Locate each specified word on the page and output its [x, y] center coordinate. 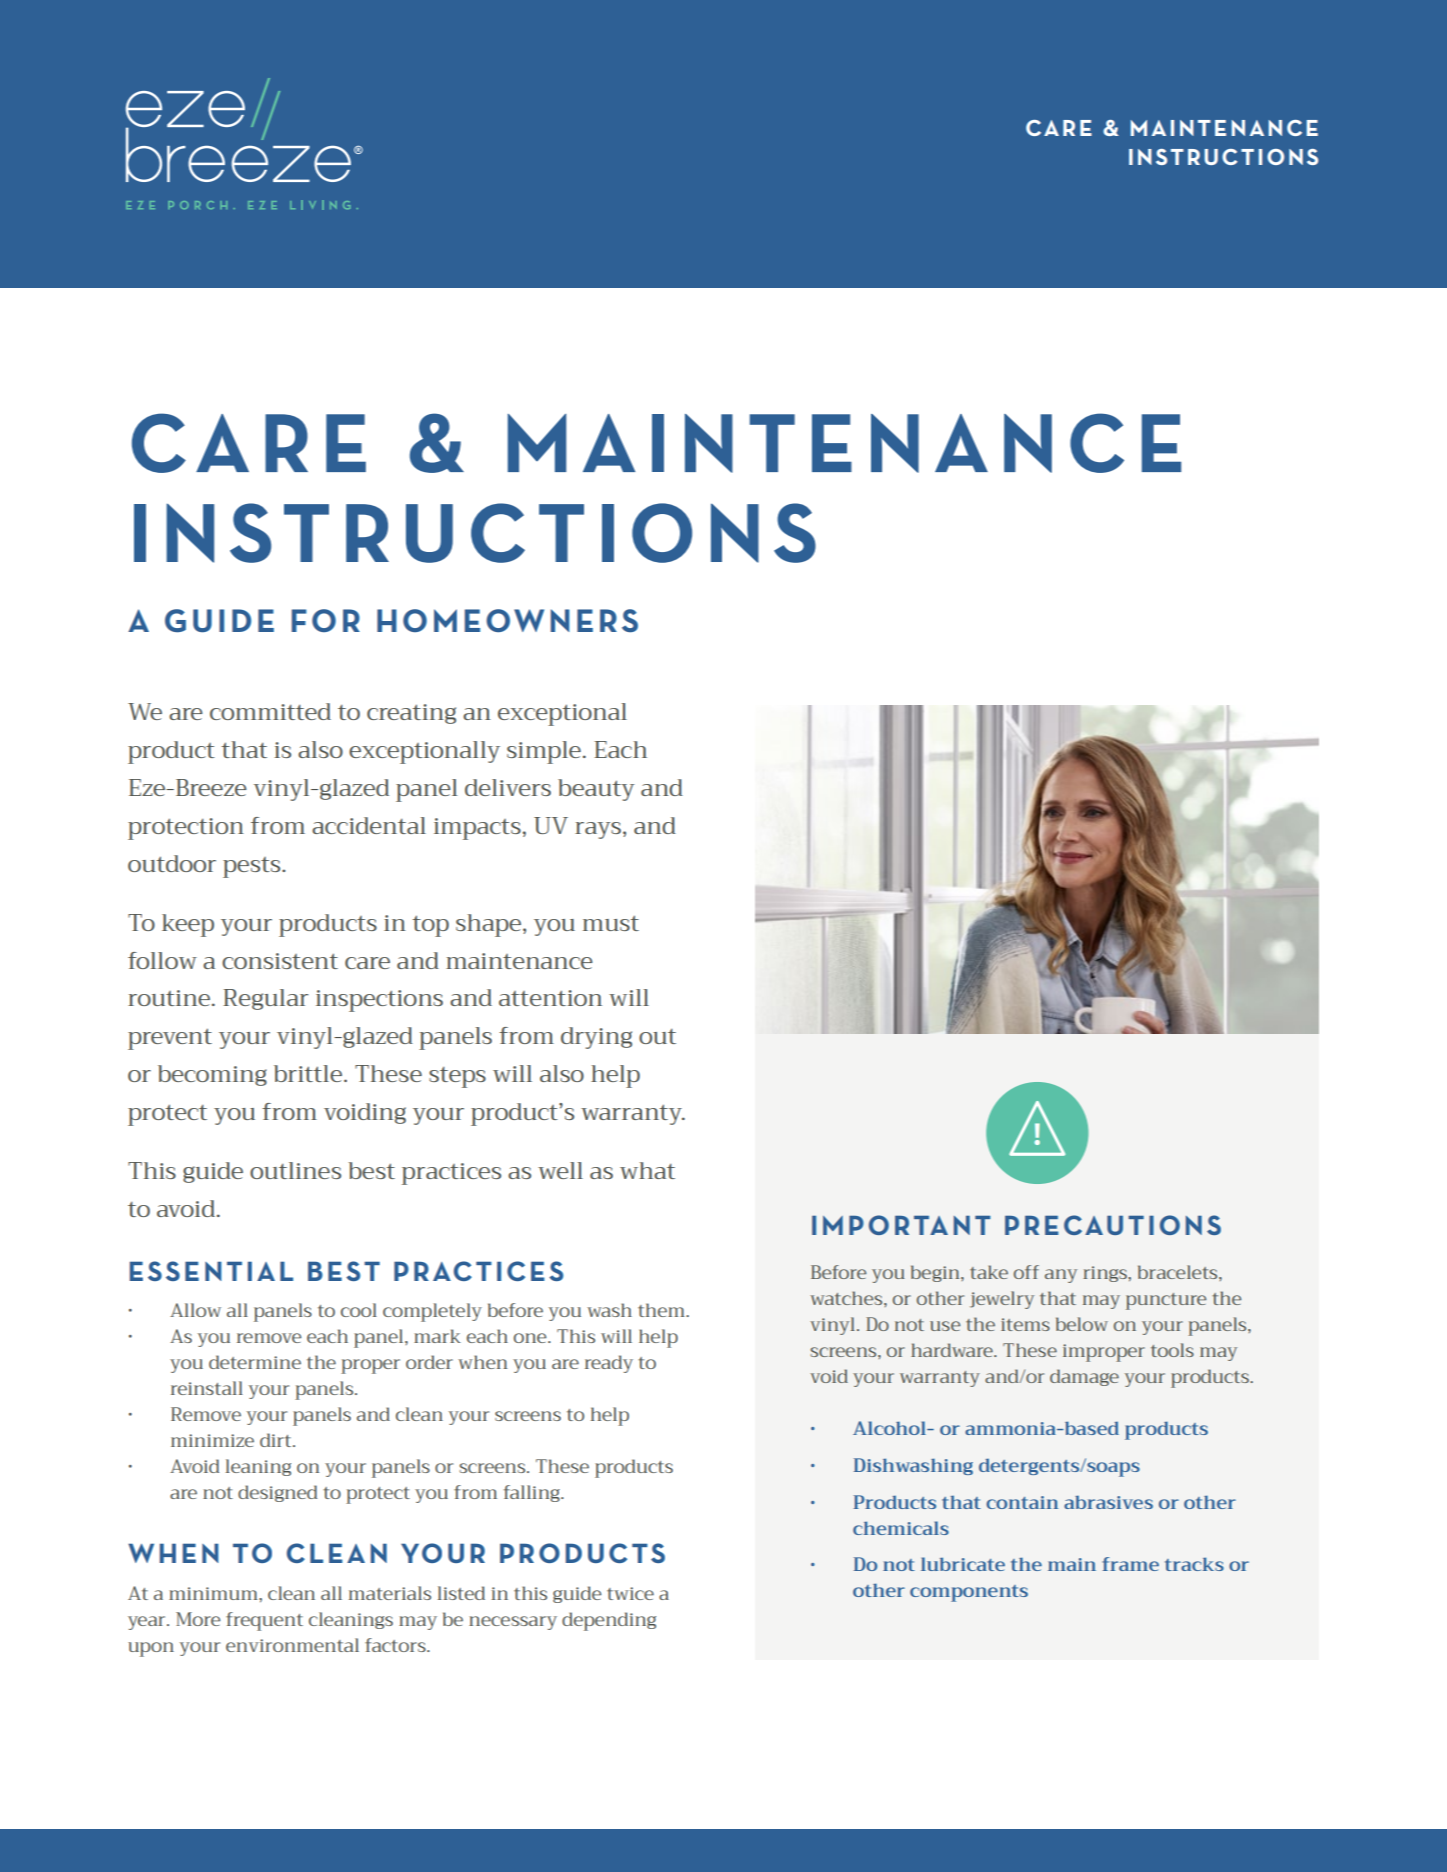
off [1026, 1272]
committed [270, 711]
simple [544, 752]
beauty [596, 790]
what [647, 1170]
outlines [295, 1170]
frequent [264, 1621]
